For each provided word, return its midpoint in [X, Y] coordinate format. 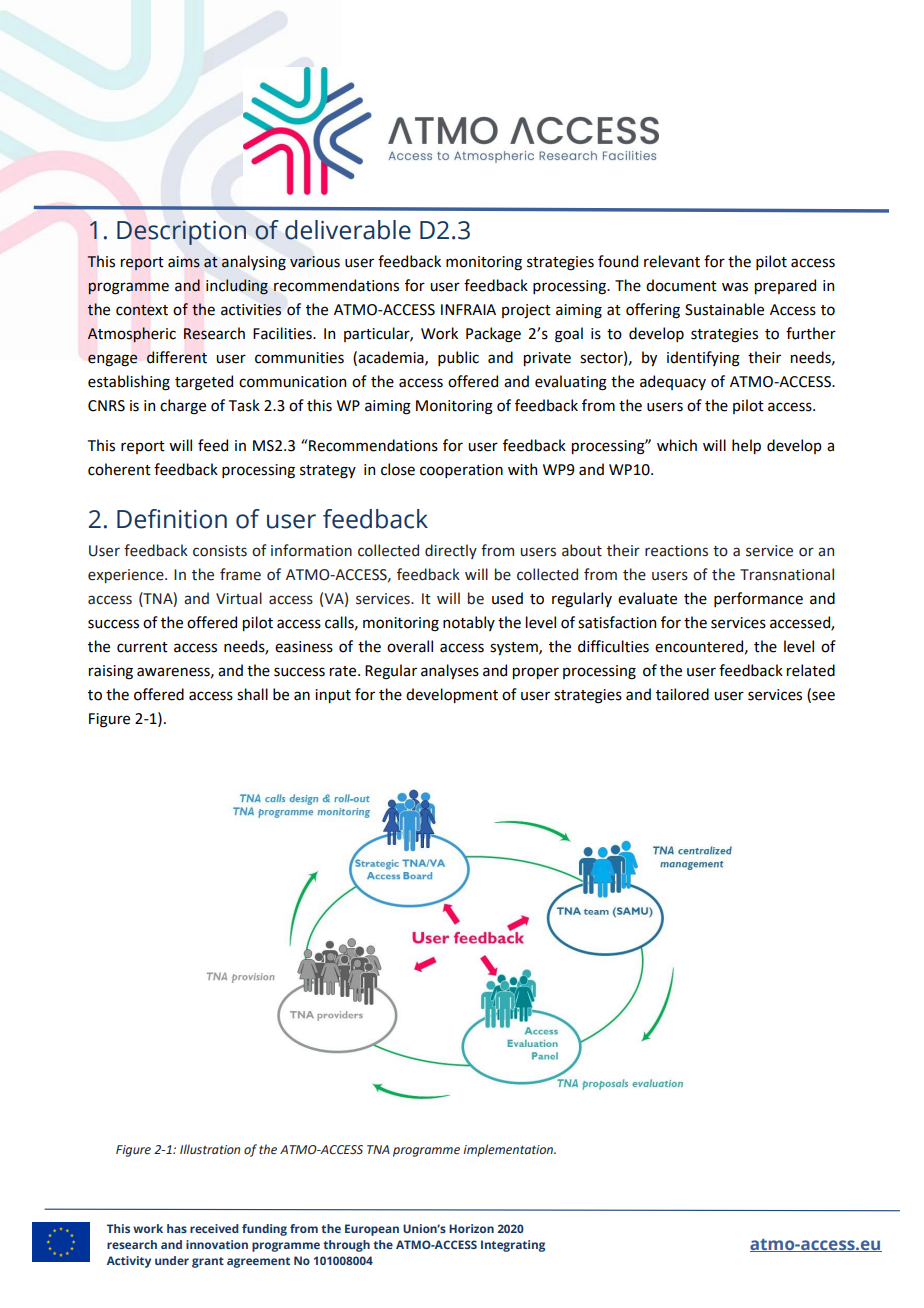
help [746, 446]
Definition [172, 519]
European [372, 1230]
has [177, 1228]
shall [252, 694]
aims [184, 262]
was [735, 287]
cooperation [461, 471]
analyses [450, 671]
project [526, 311]
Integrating [513, 1246]
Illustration [210, 1149]
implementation [509, 1150]
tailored [682, 694]
